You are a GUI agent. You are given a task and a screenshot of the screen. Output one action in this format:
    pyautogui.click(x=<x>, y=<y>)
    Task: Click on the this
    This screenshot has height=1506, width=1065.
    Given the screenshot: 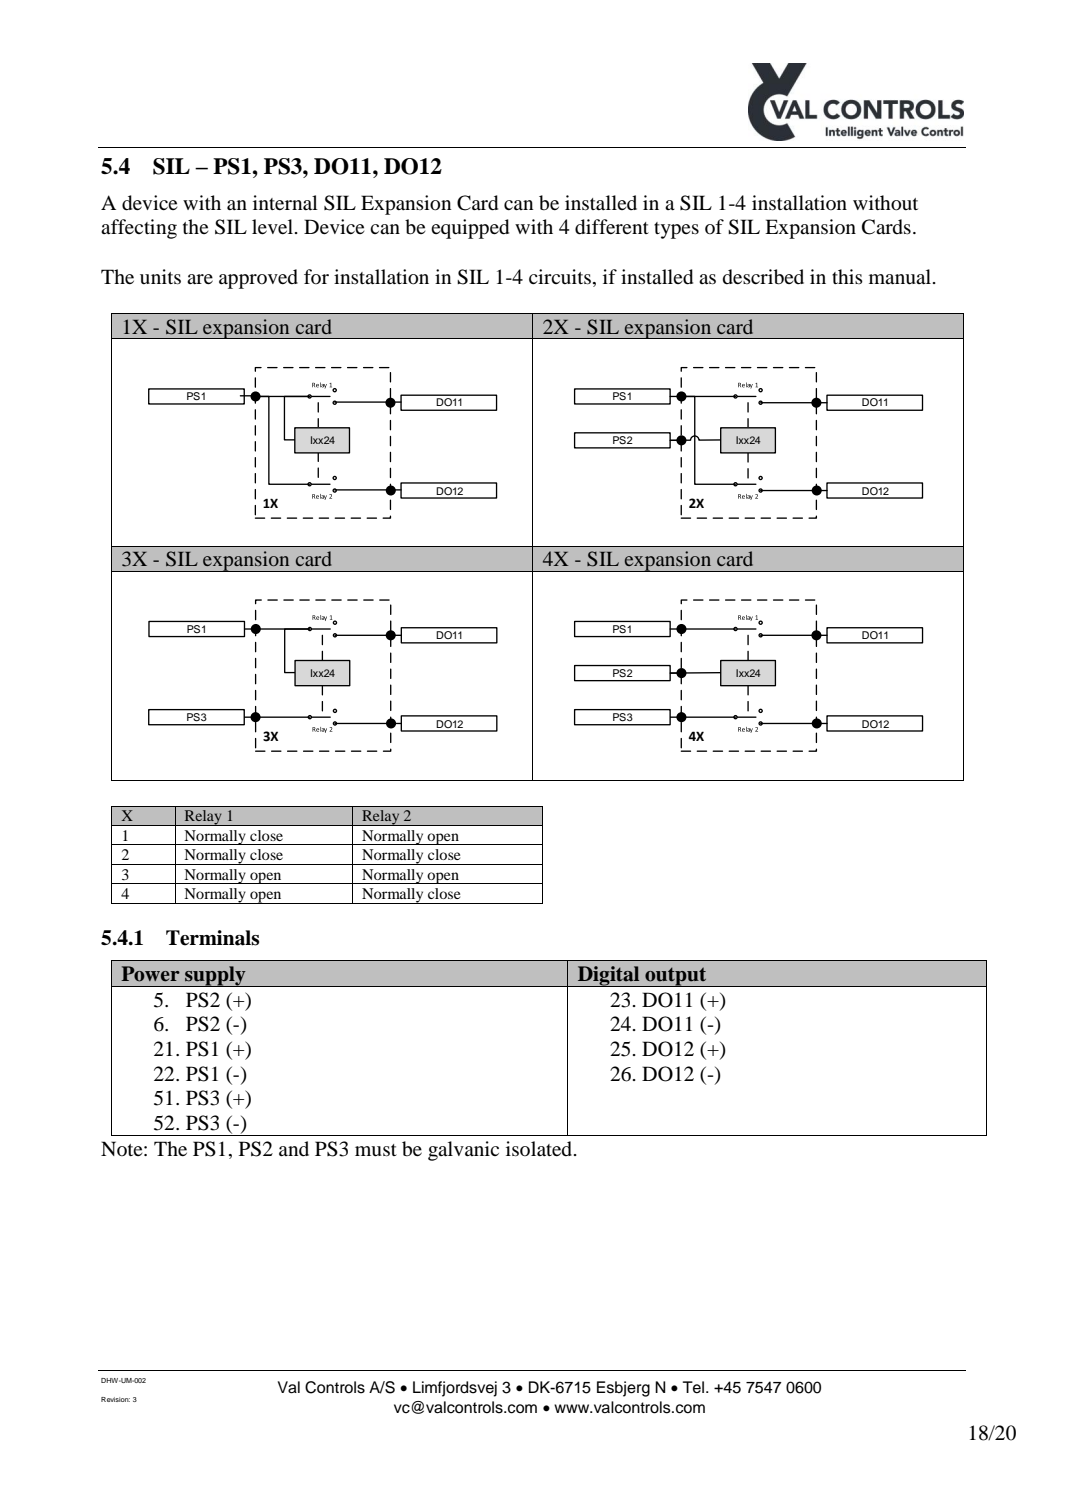 What is the action you would take?
    pyautogui.click(x=847, y=276)
